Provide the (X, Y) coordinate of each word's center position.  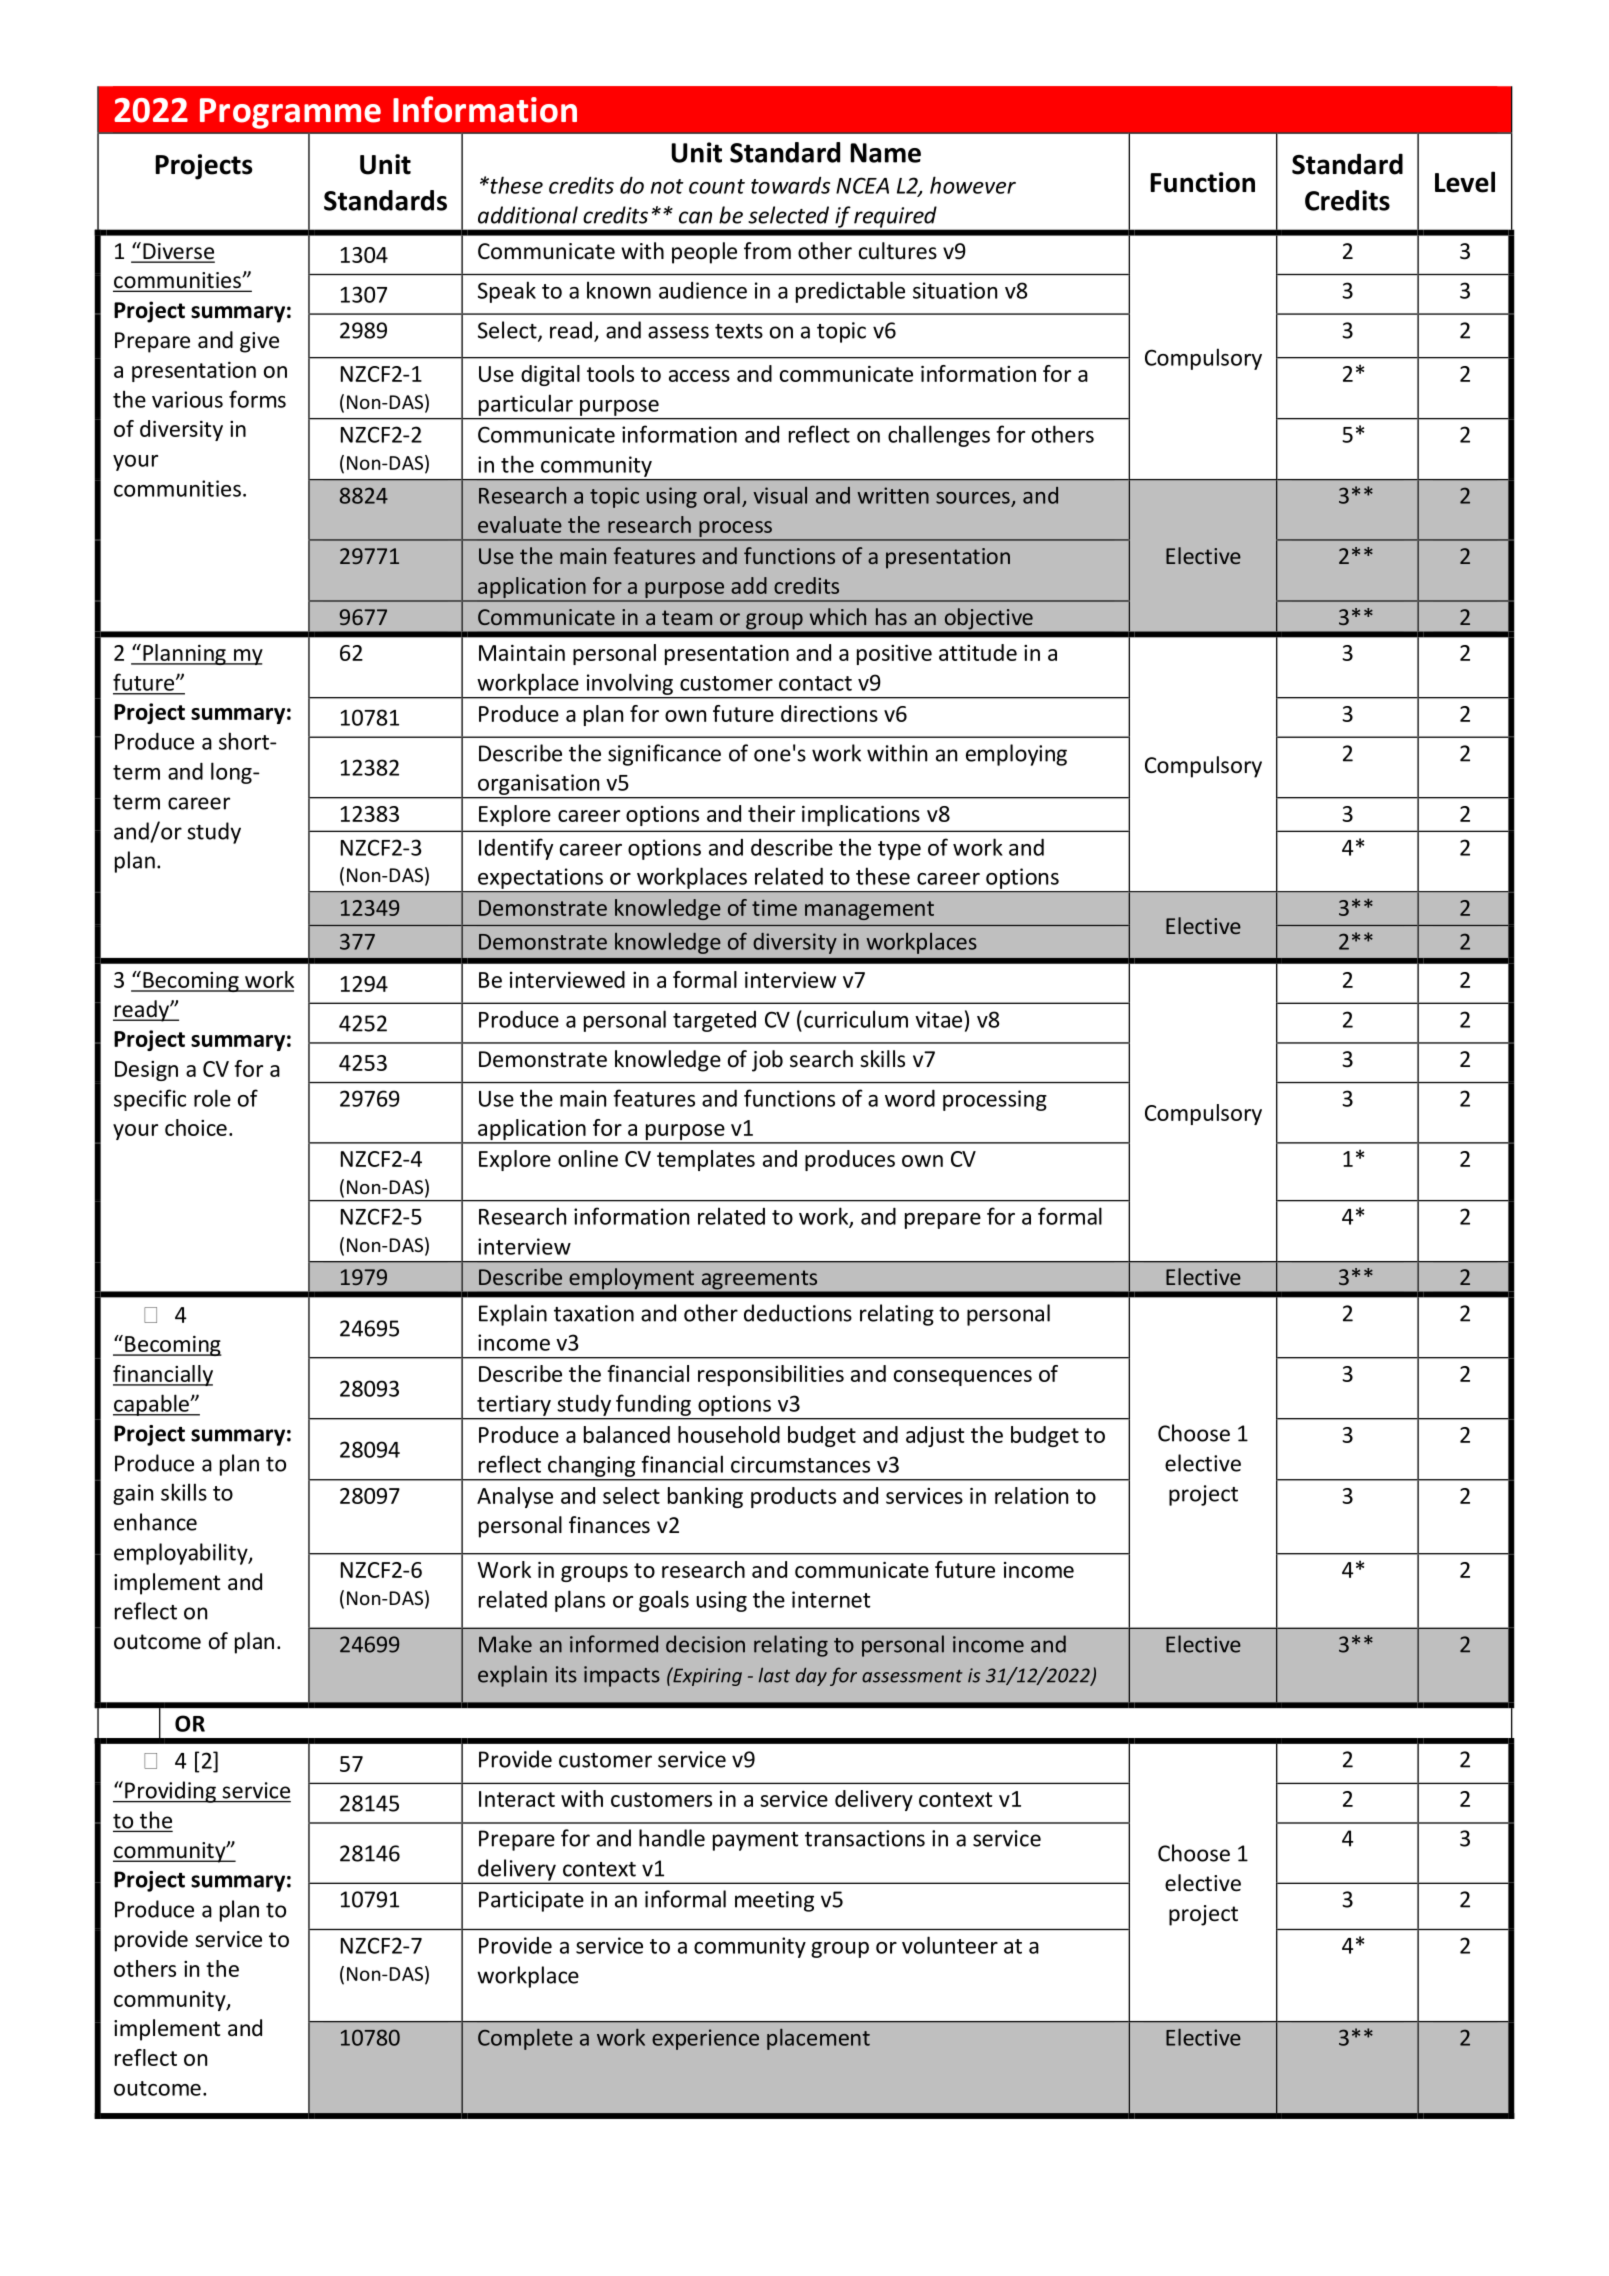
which (838, 616)
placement (818, 2039)
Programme (290, 113)
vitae (938, 1019)
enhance (155, 1522)
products (793, 1497)
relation (1031, 1495)
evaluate (520, 524)
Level (1465, 182)
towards (790, 185)
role (212, 1098)
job (767, 1061)
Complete (525, 2039)
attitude (978, 652)
